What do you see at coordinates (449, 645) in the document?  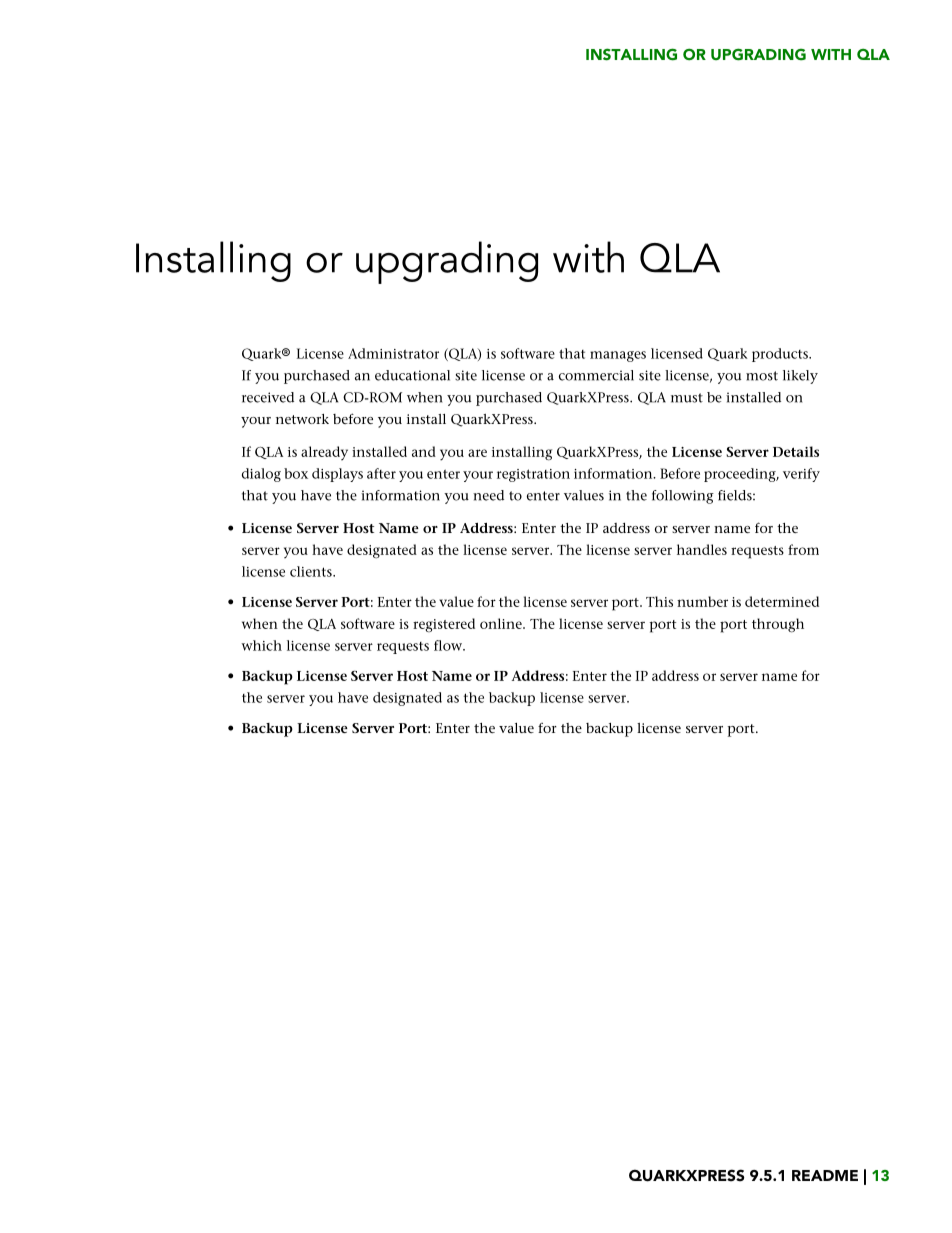 I see `flow` at bounding box center [449, 645].
